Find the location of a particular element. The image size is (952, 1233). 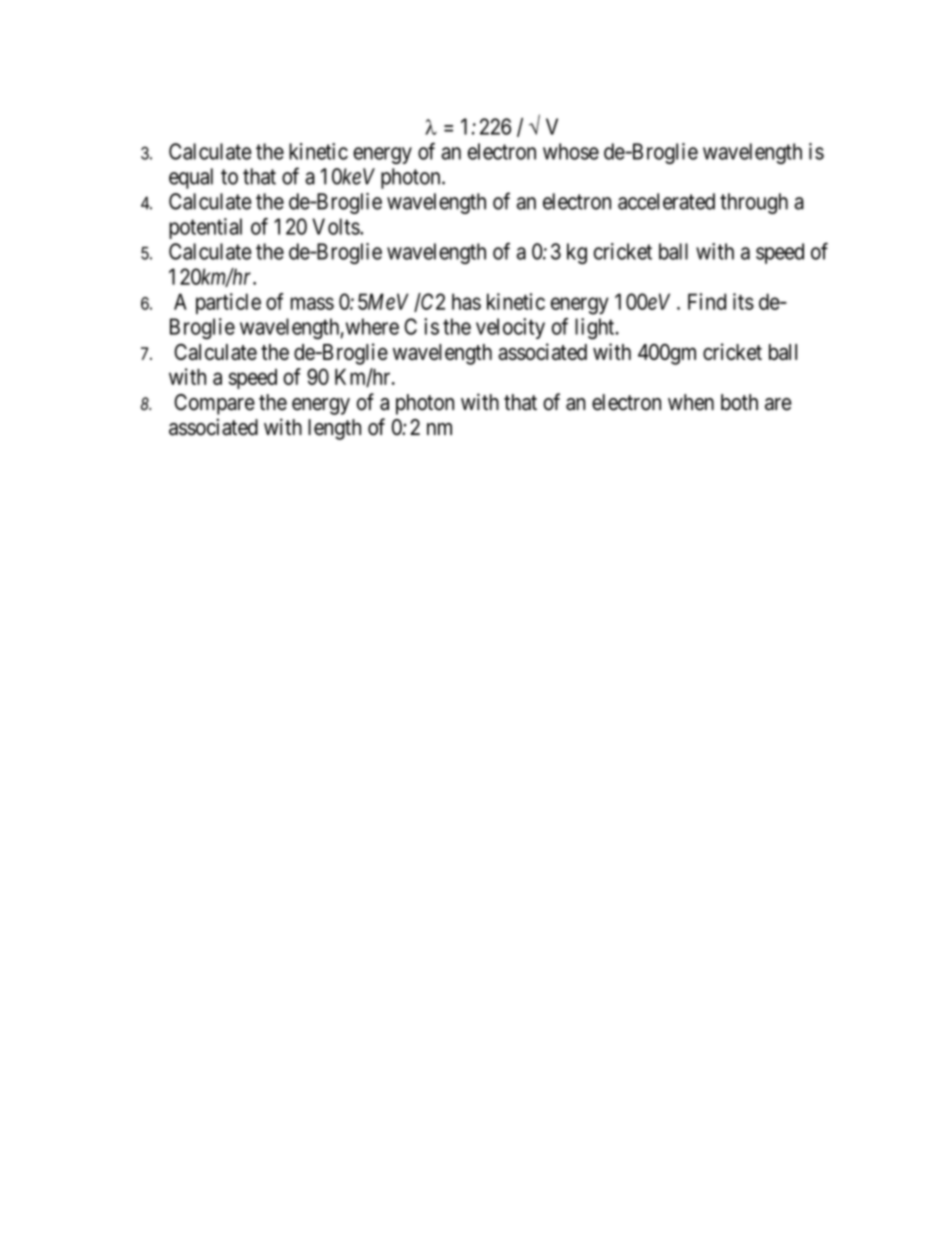

light is located at coordinates (596, 329).
